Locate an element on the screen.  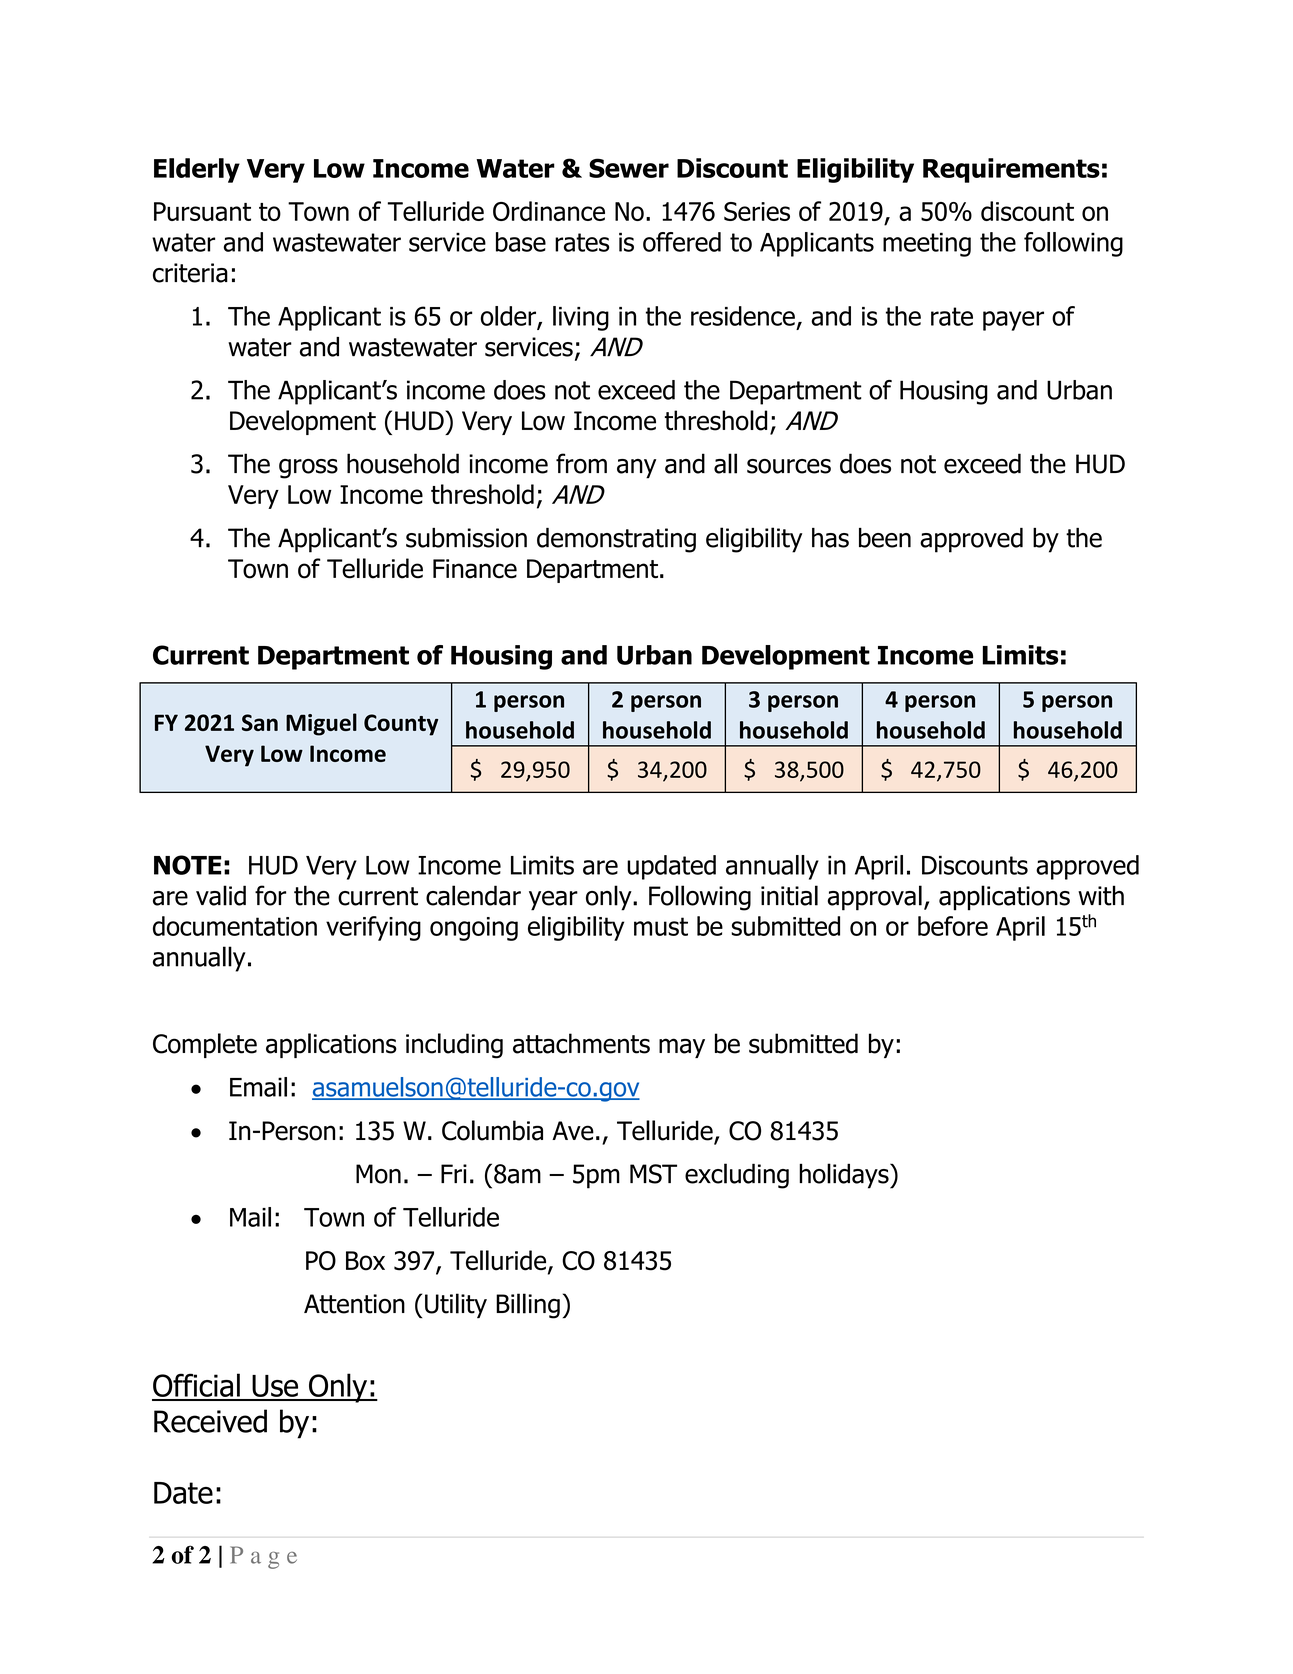
Billing is located at coordinates (528, 1306).
